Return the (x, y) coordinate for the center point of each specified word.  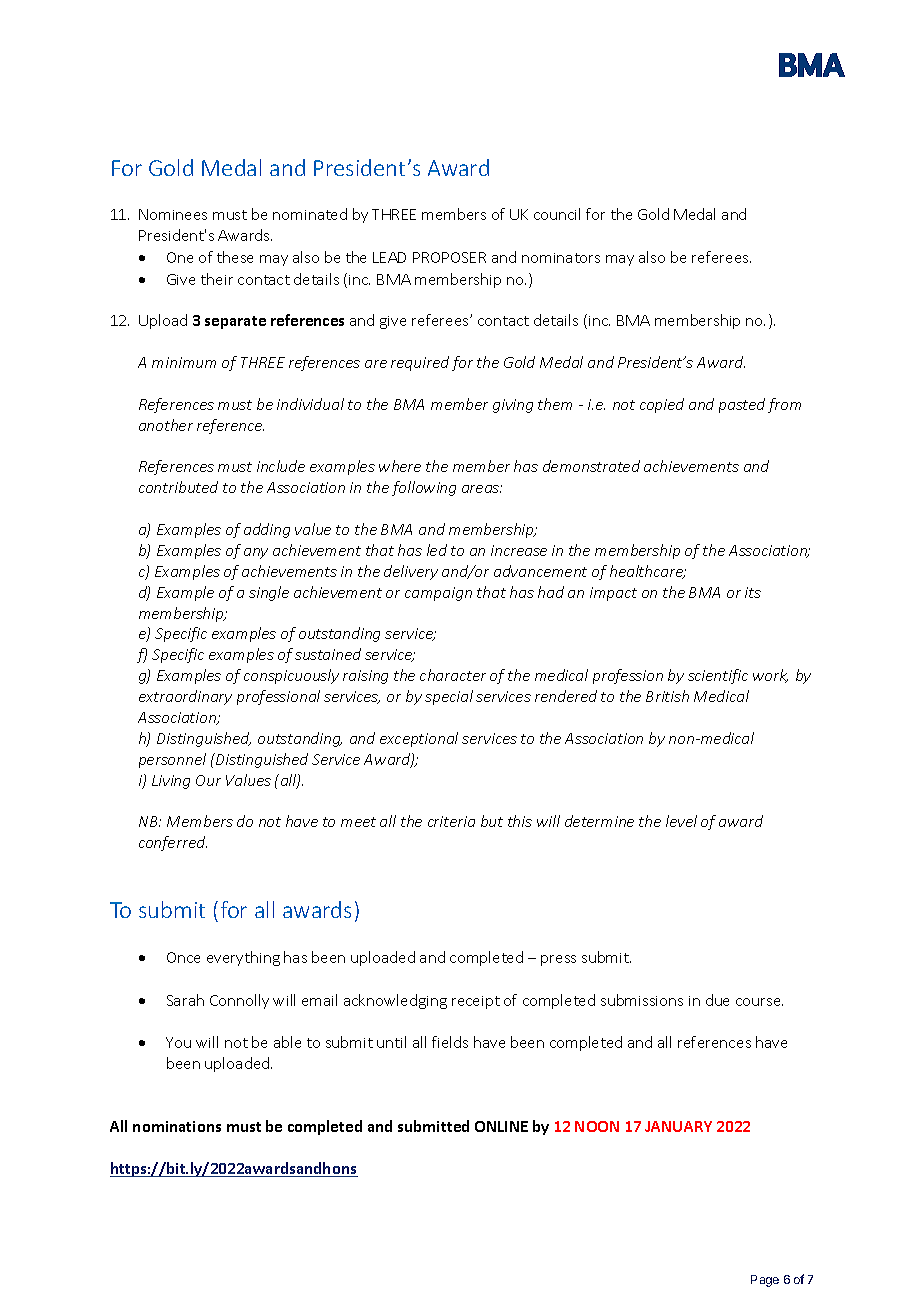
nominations (177, 1126)
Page (765, 1281)
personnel (172, 760)
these (235, 257)
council (557, 214)
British (667, 696)
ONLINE (501, 1126)
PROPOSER (449, 257)
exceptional (419, 739)
